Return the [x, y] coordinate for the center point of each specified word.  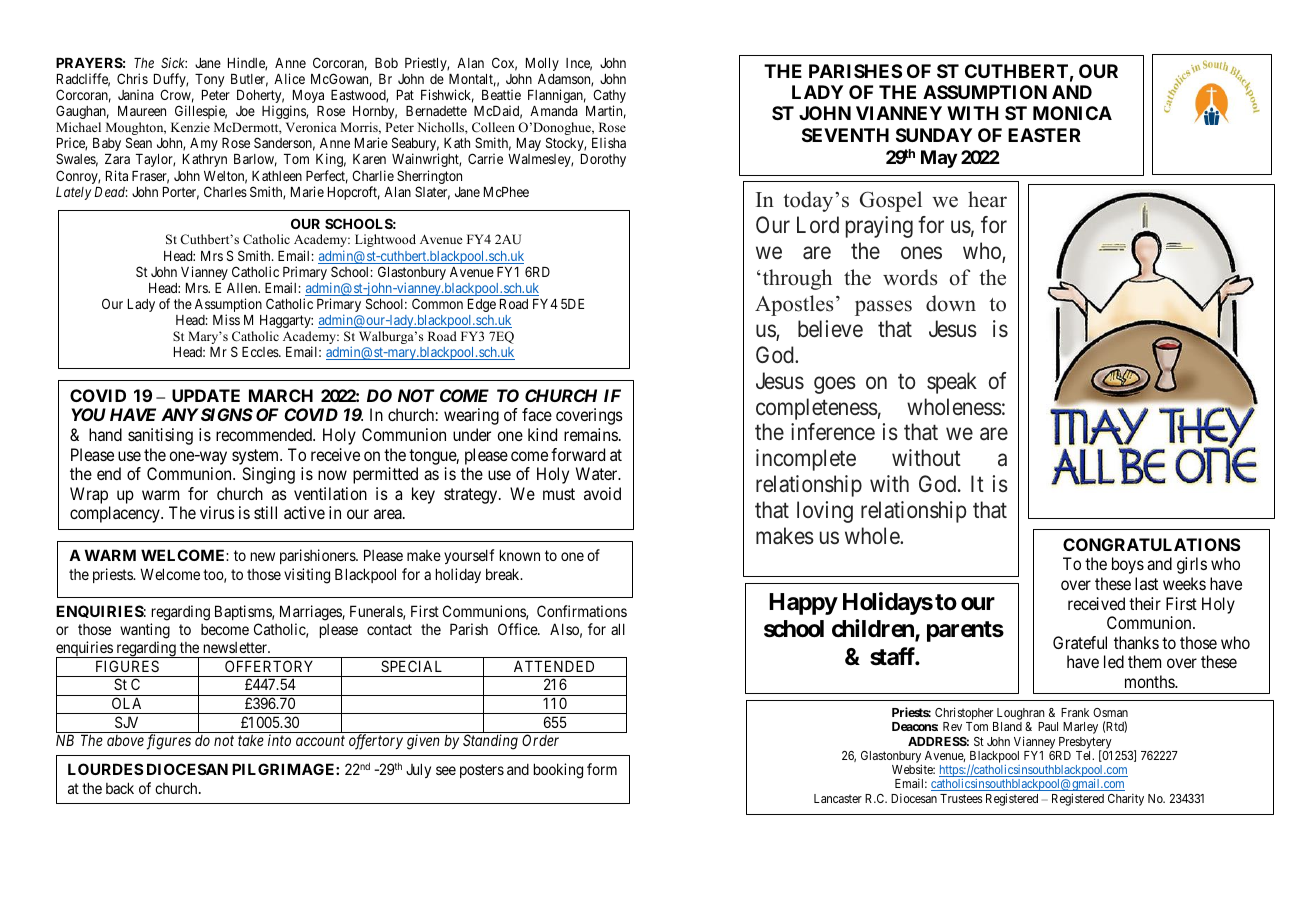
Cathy [609, 97]
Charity [1126, 800]
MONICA [1072, 113]
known [520, 555]
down [951, 303]
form [602, 769]
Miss [226, 319]
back [120, 788]
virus [217, 512]
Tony [209, 80]
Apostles [794, 305]
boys [1128, 565]
